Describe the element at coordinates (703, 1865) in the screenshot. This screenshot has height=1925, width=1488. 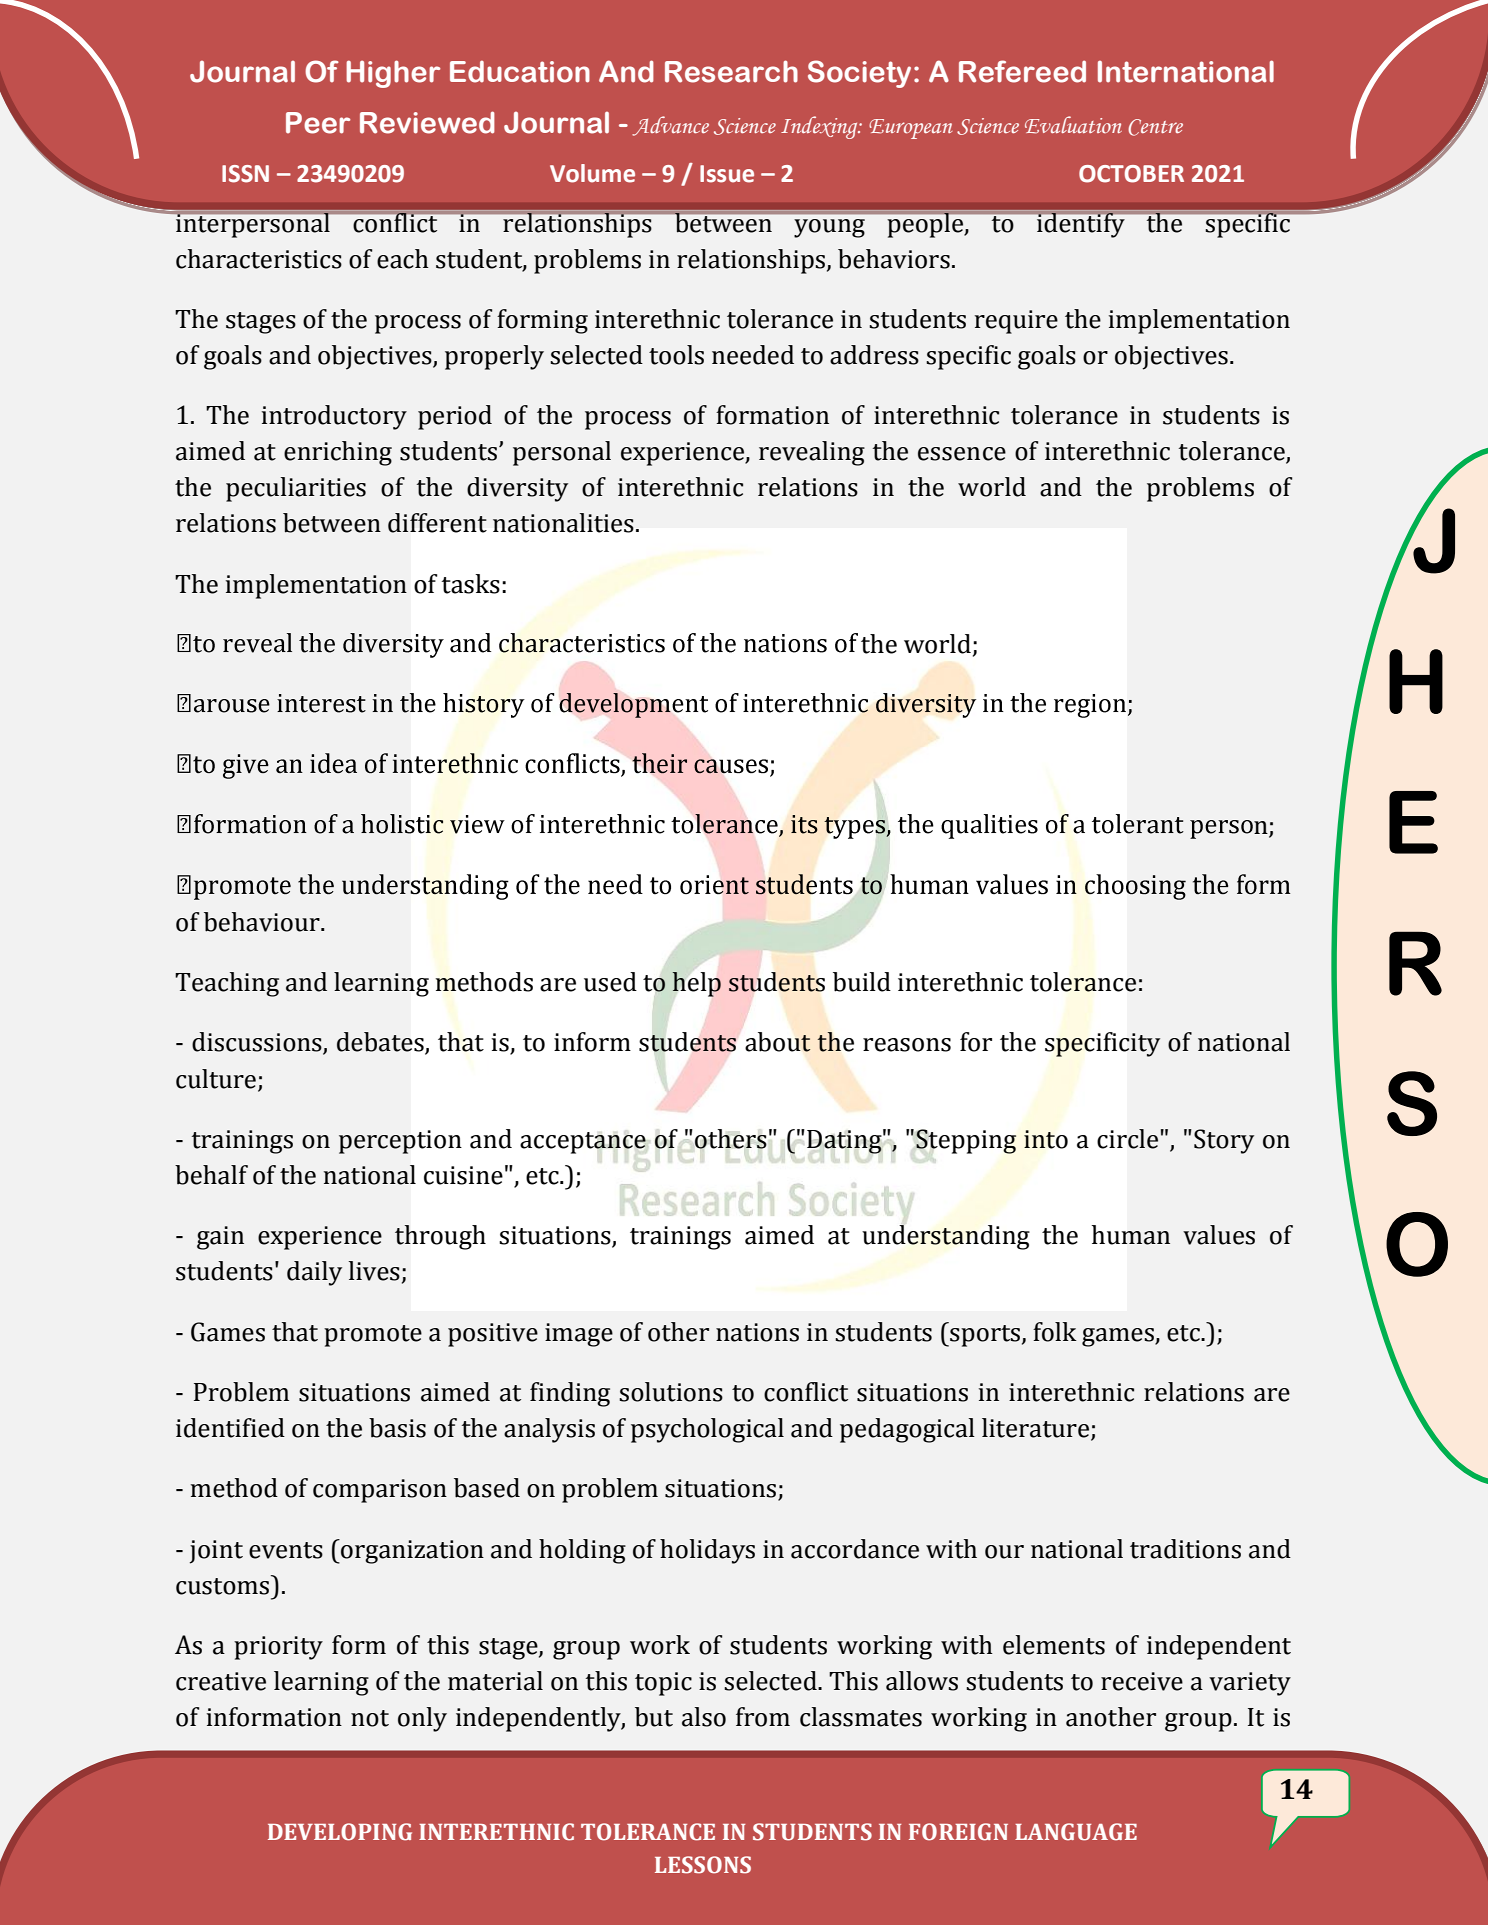
I see `LESSONS` at that location.
